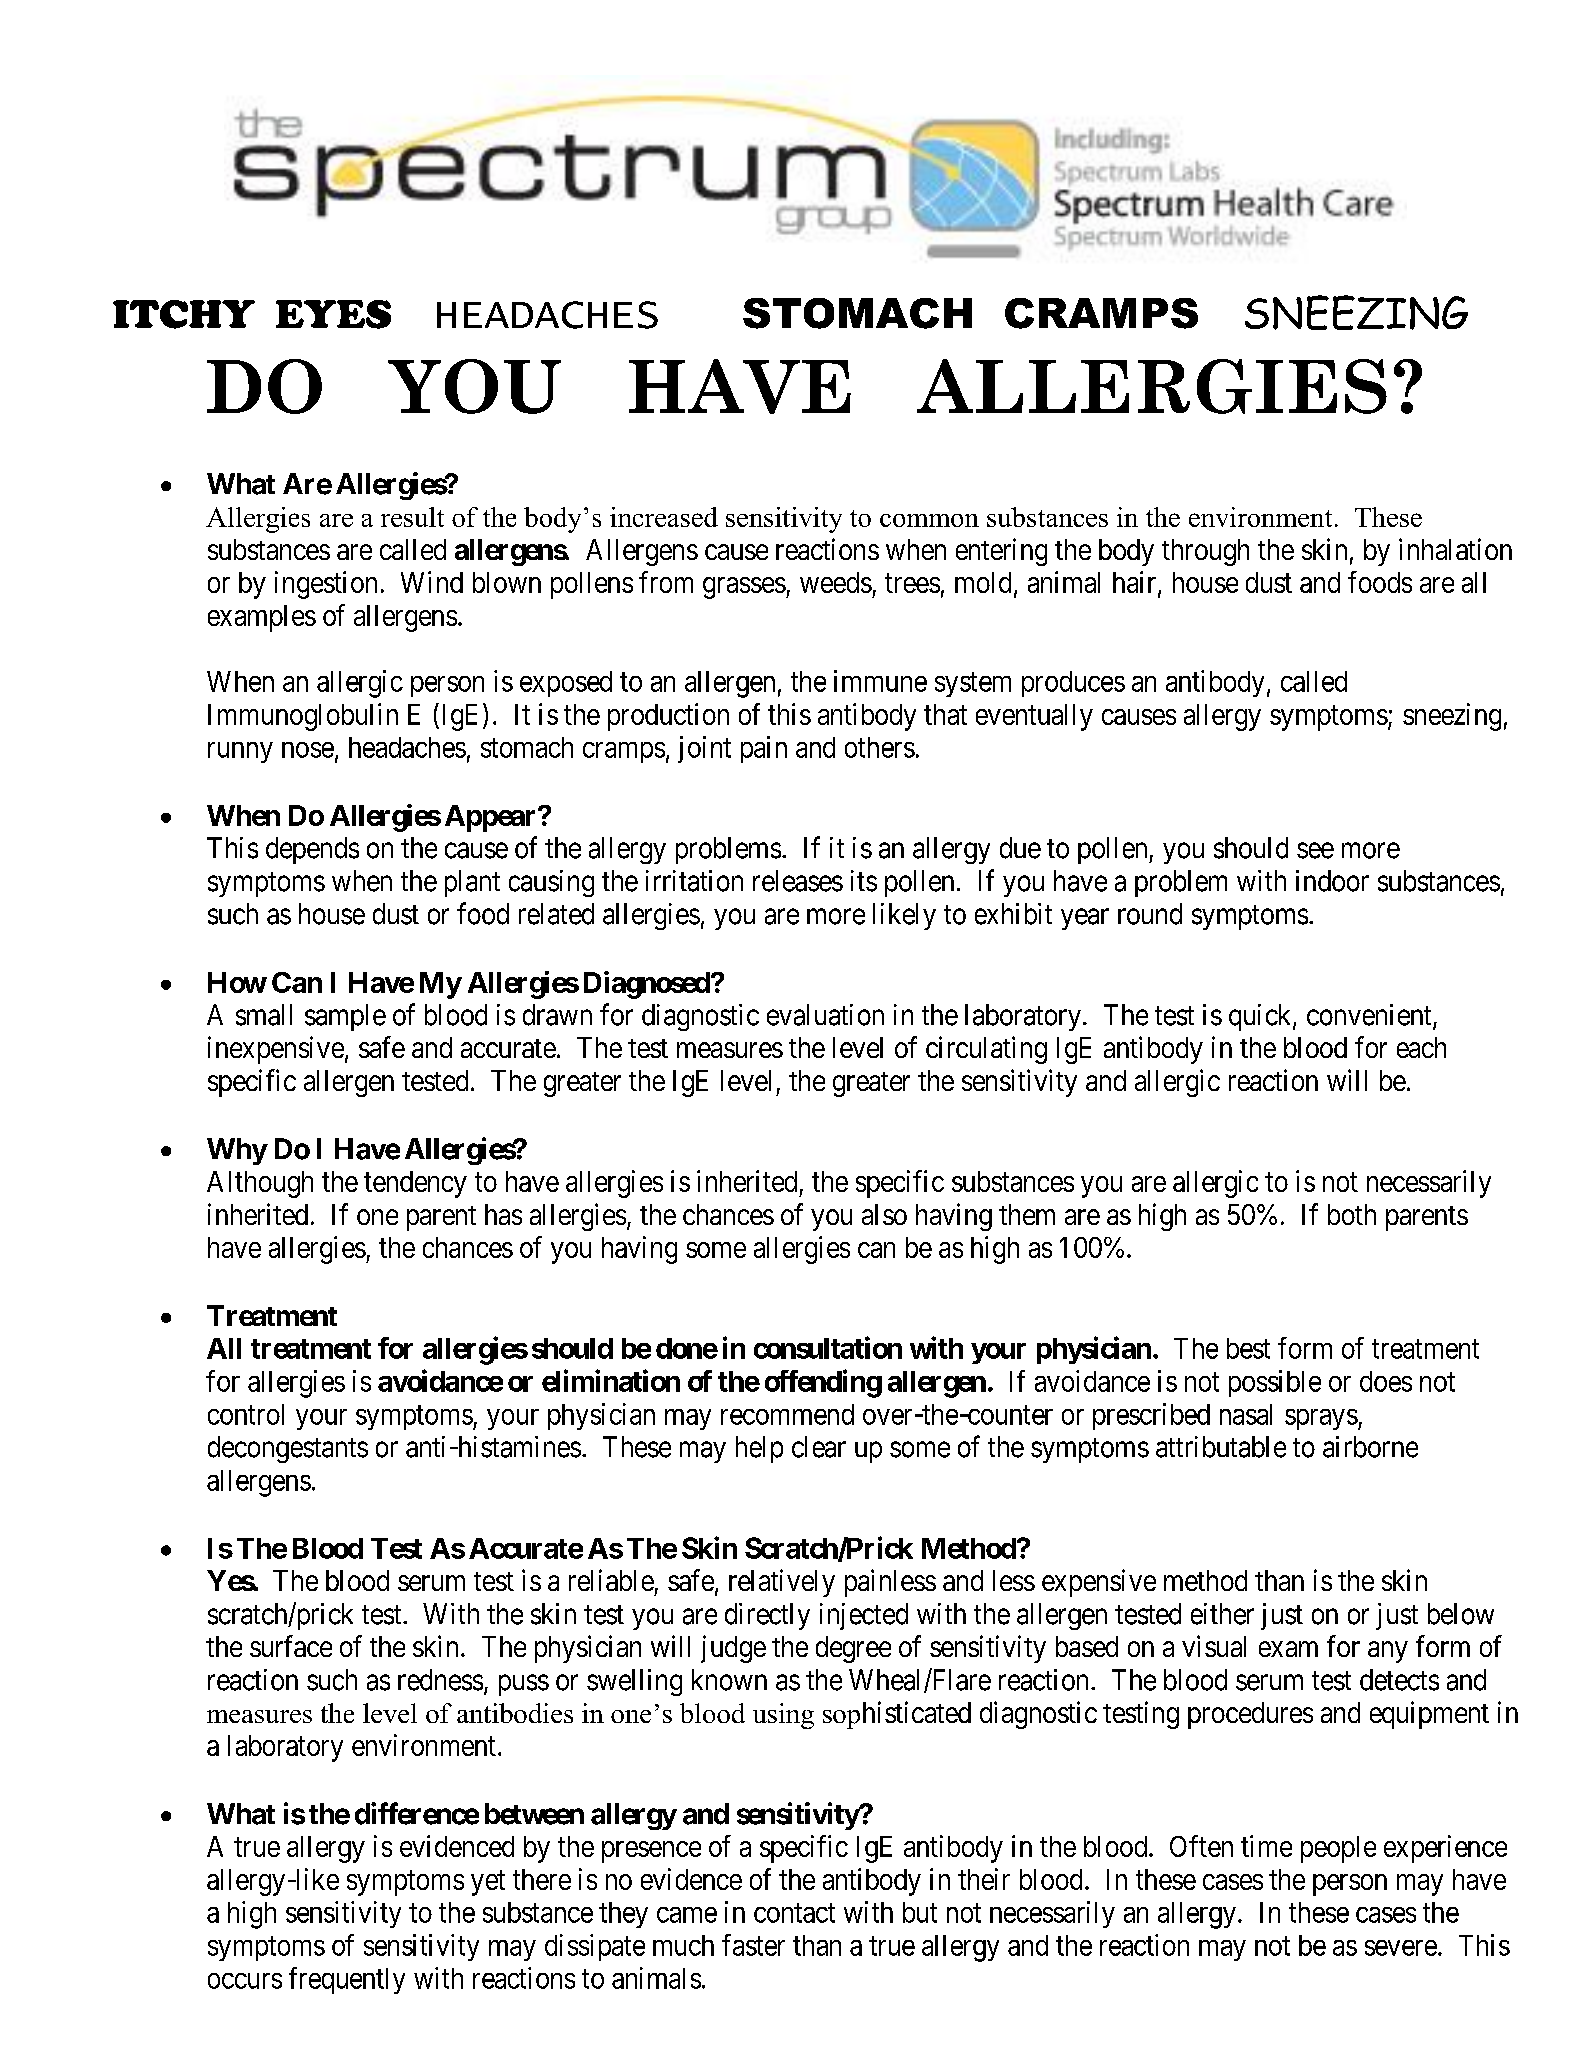 The height and width of the screenshot is (2062, 1594). What do you see at coordinates (333, 314) in the screenshot?
I see `EYES` at bounding box center [333, 314].
